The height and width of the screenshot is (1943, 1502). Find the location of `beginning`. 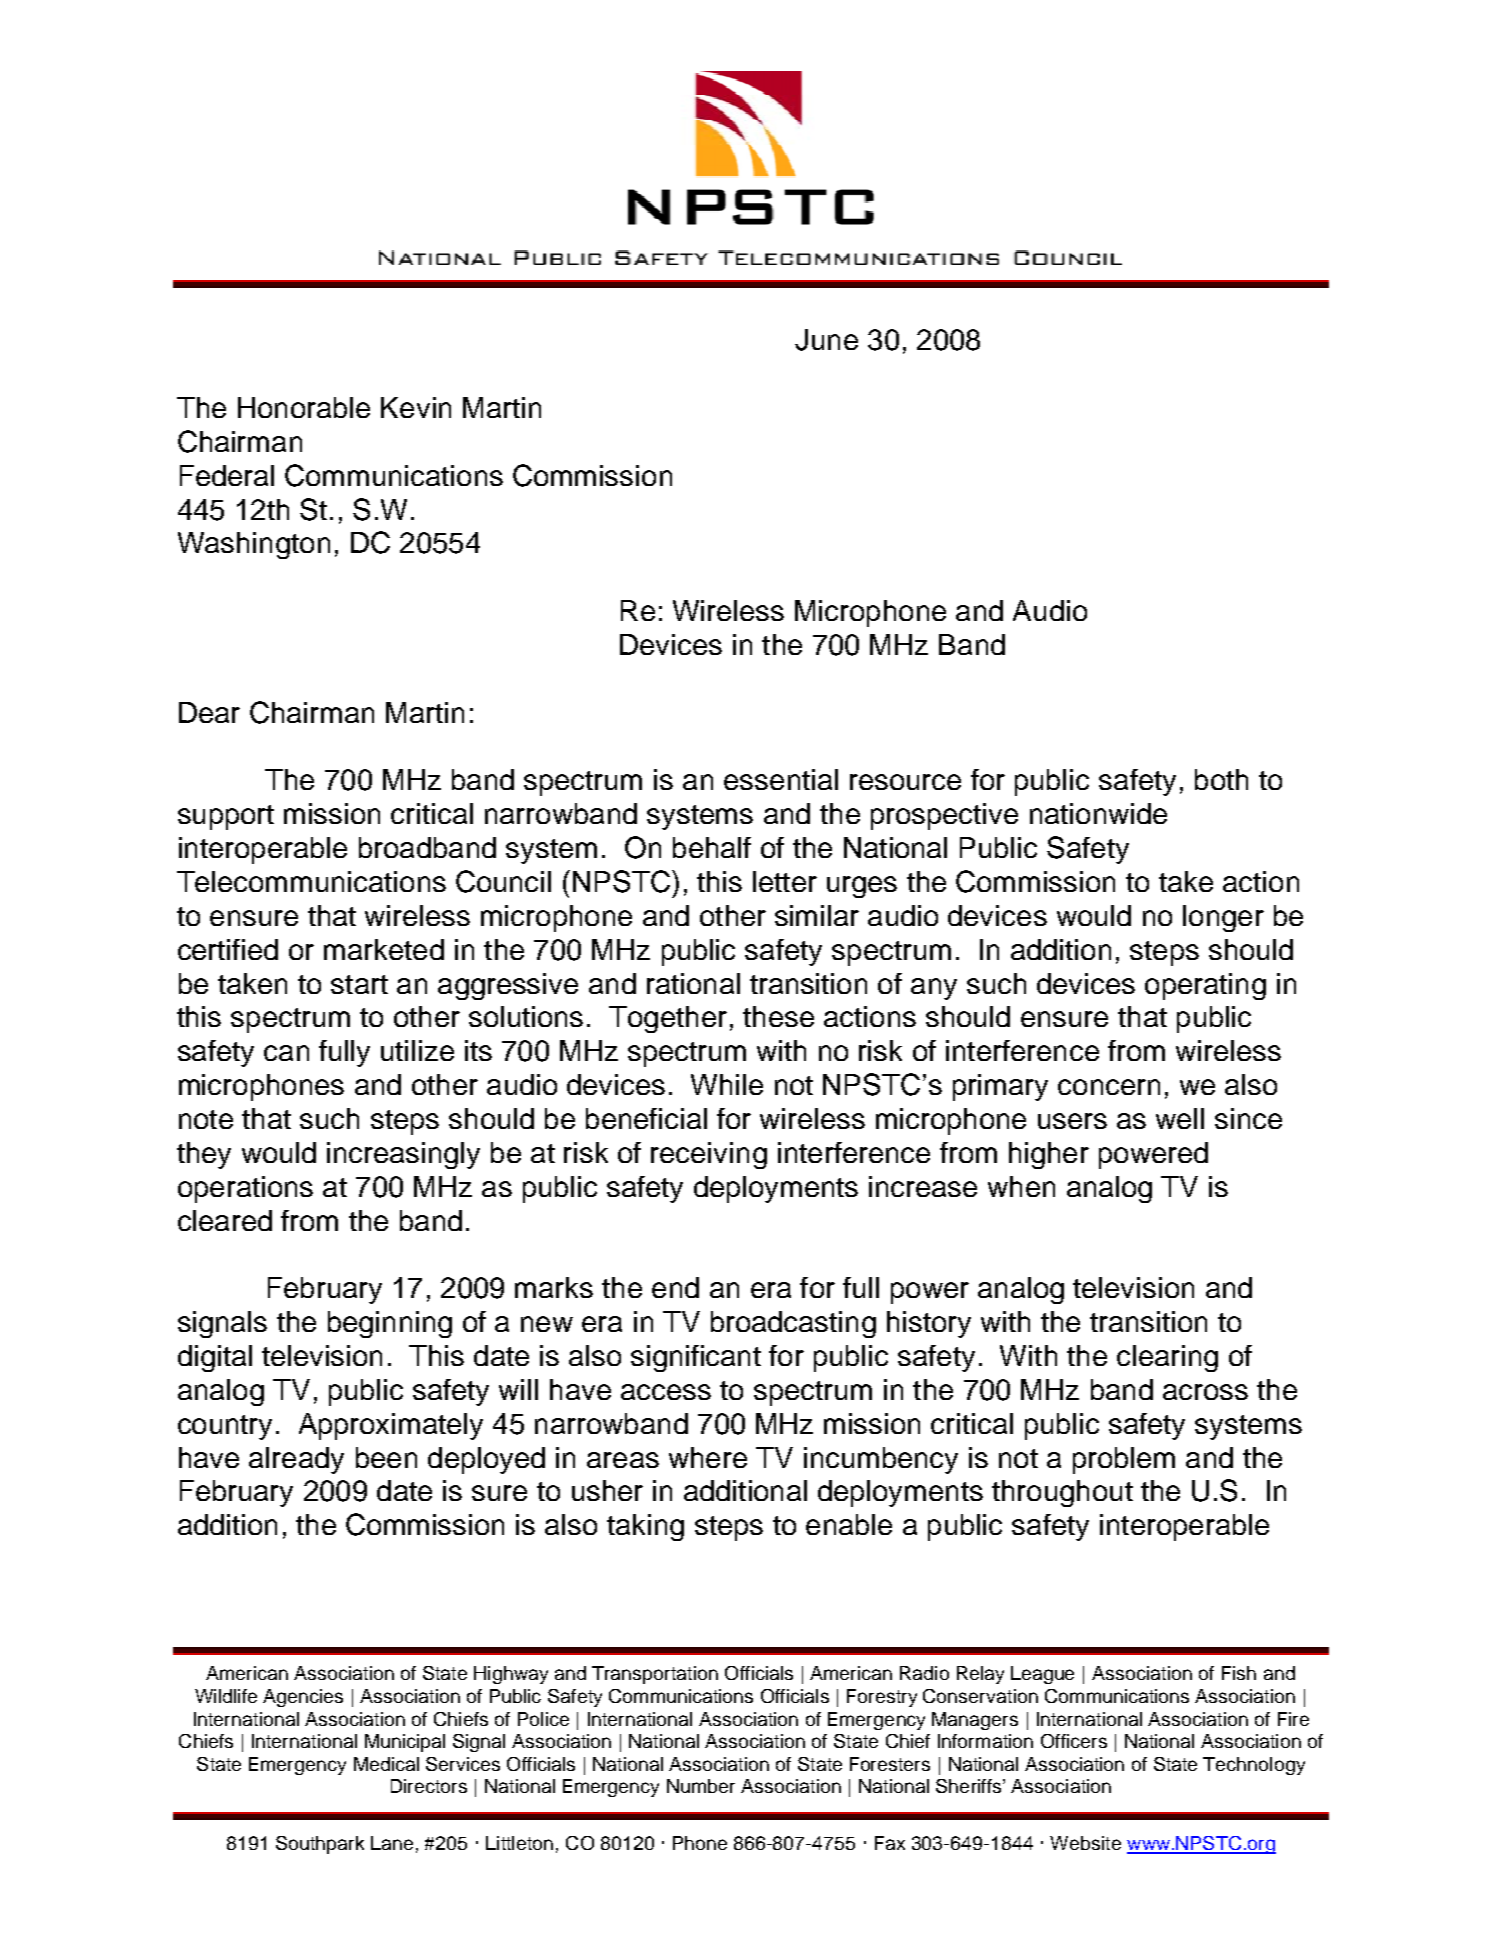

beginning is located at coordinates (390, 1324).
